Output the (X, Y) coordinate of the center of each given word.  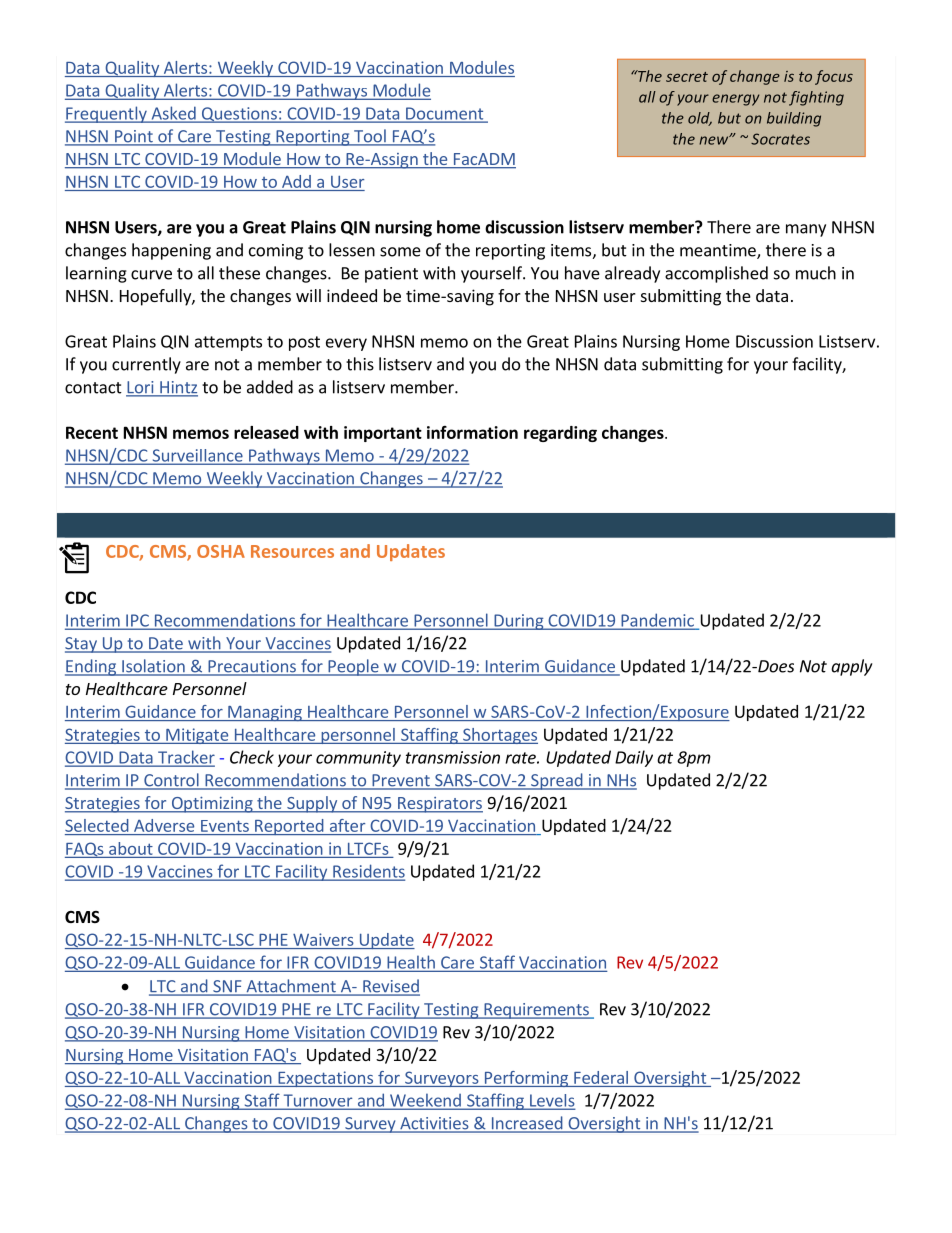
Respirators (439, 805)
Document (445, 114)
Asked (173, 114)
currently (146, 365)
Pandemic (657, 621)
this (360, 364)
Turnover (318, 1101)
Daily (634, 758)
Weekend (425, 1101)
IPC (137, 621)
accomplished (716, 274)
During (519, 622)
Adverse (164, 825)
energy (735, 100)
